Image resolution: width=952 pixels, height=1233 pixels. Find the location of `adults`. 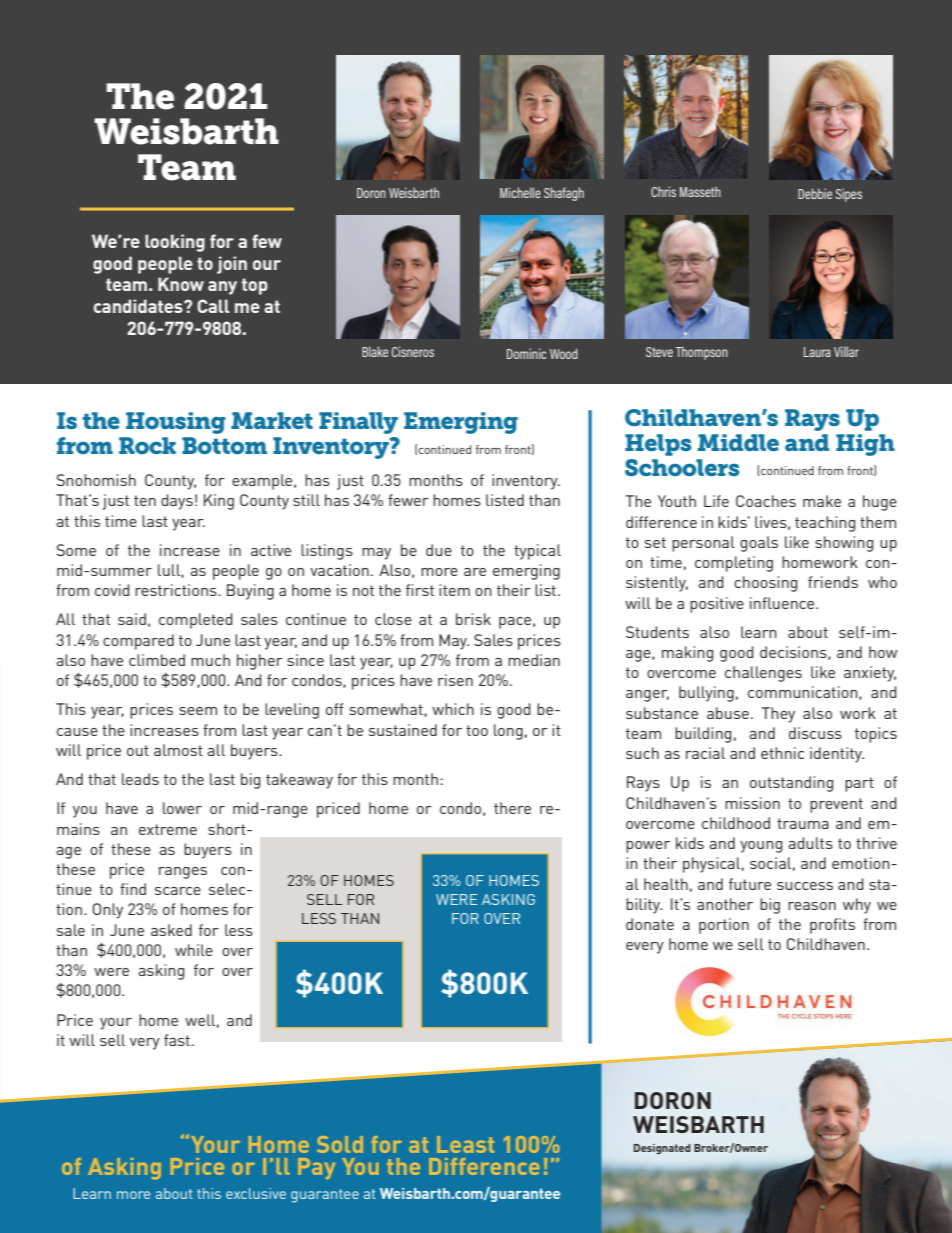

adults is located at coordinates (810, 843).
